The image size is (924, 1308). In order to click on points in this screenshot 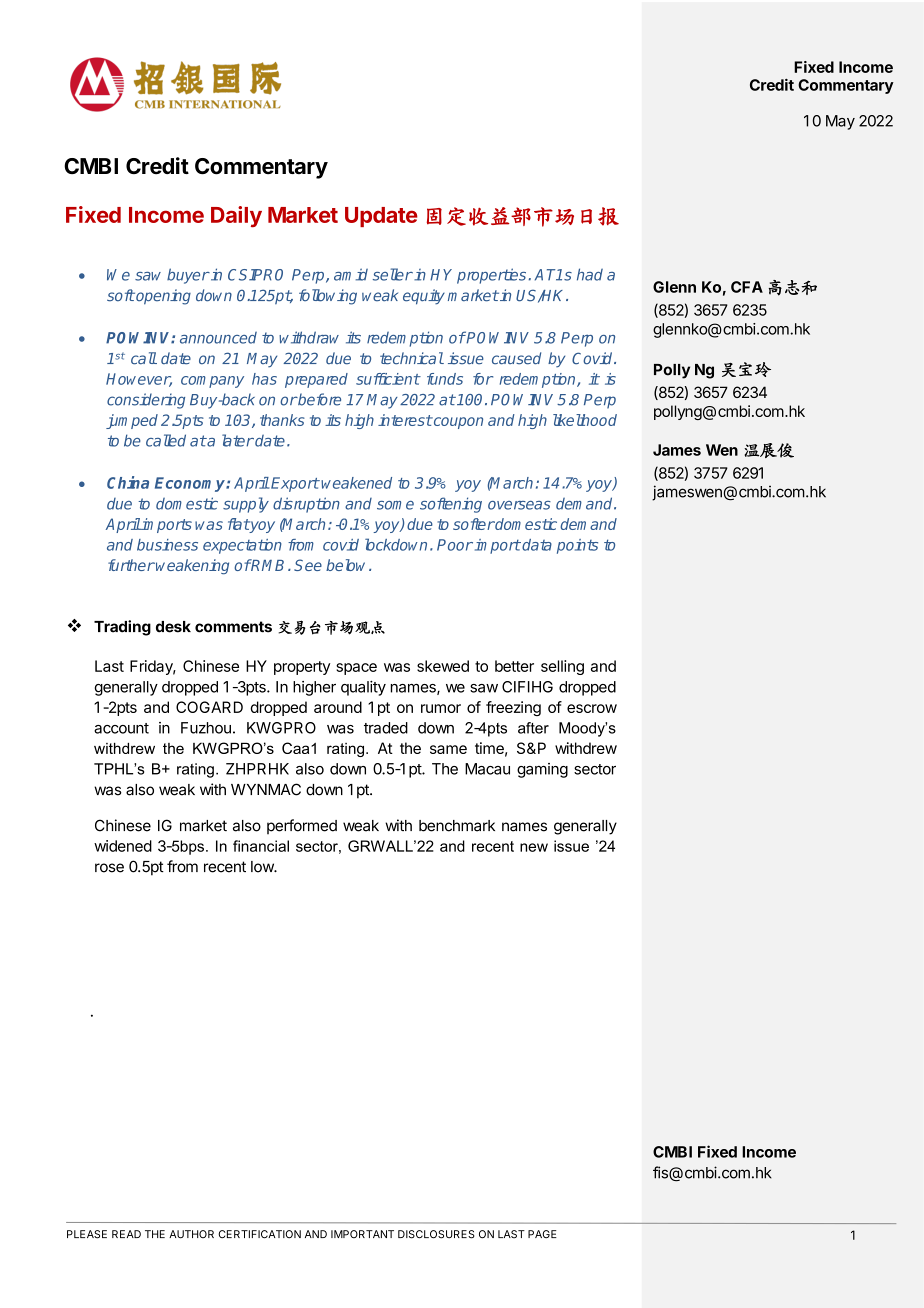, I will do `click(577, 546)`.
